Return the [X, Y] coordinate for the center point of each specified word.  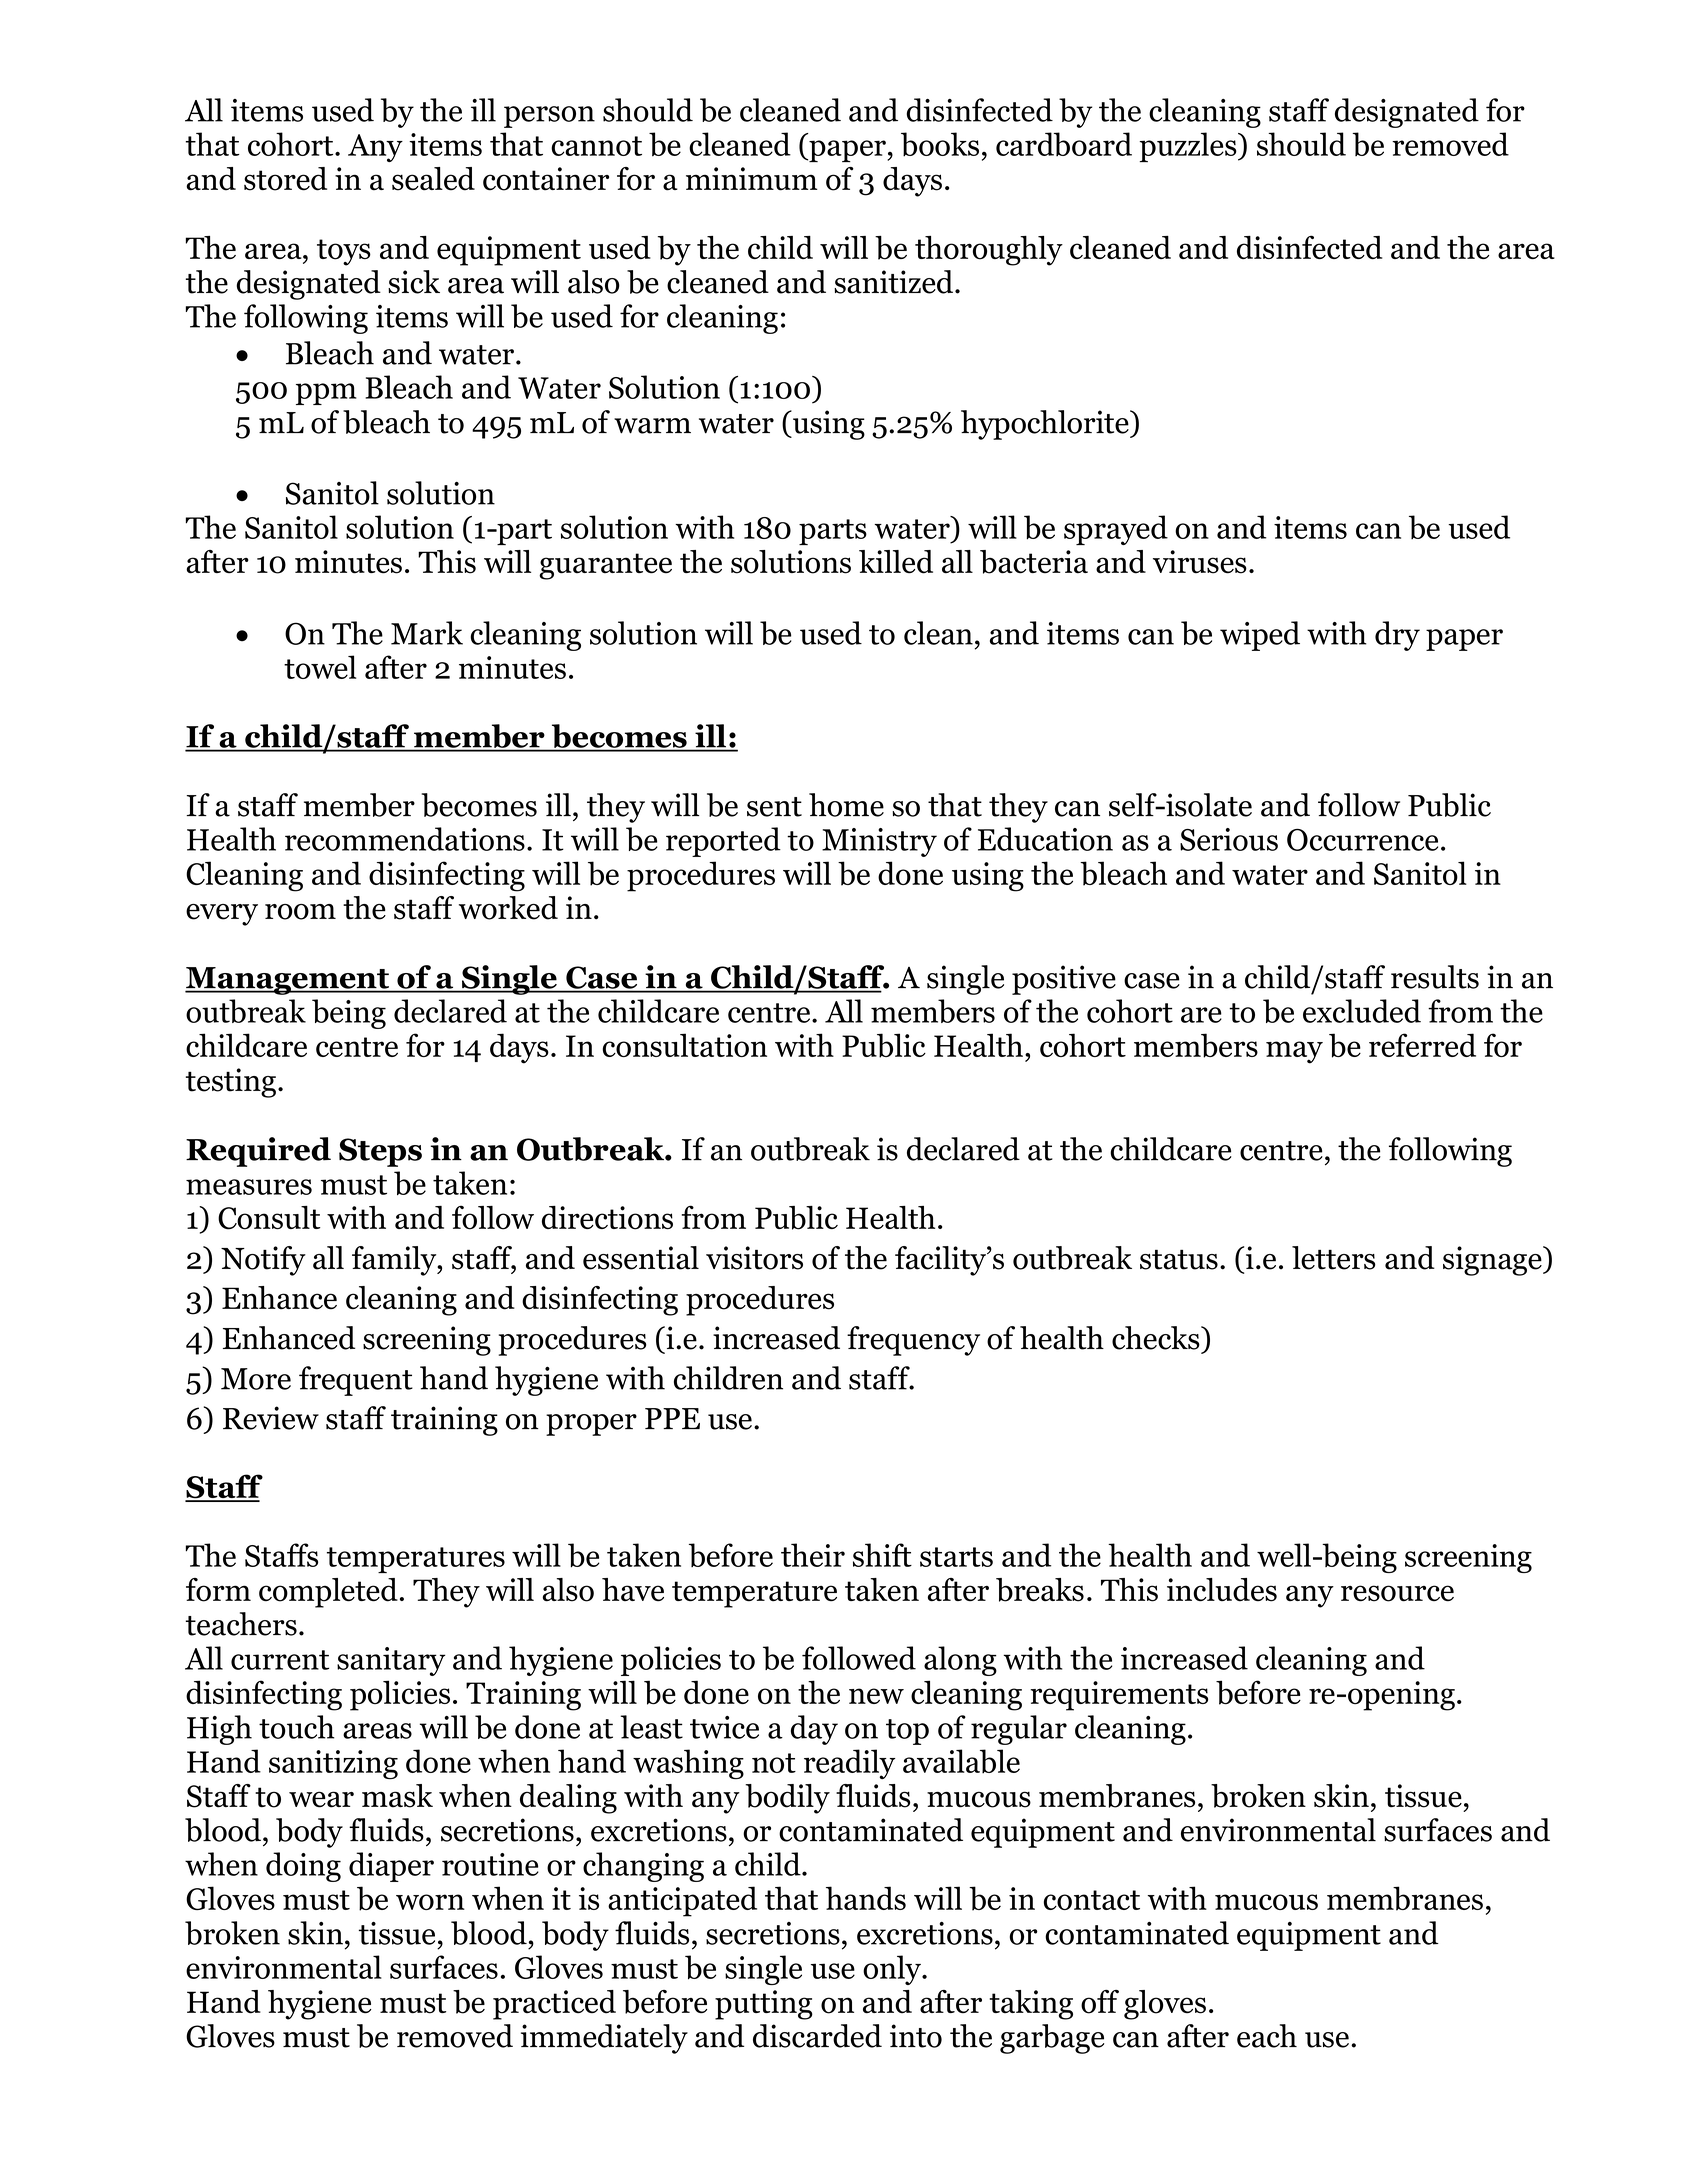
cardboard [1064, 144]
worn [430, 1902]
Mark [427, 633]
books [940, 144]
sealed [433, 179]
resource [1397, 1593]
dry [1397, 636]
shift [882, 1555]
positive [1064, 980]
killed [896, 562]
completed [328, 1593]
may [1294, 1052]
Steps [380, 1152]
